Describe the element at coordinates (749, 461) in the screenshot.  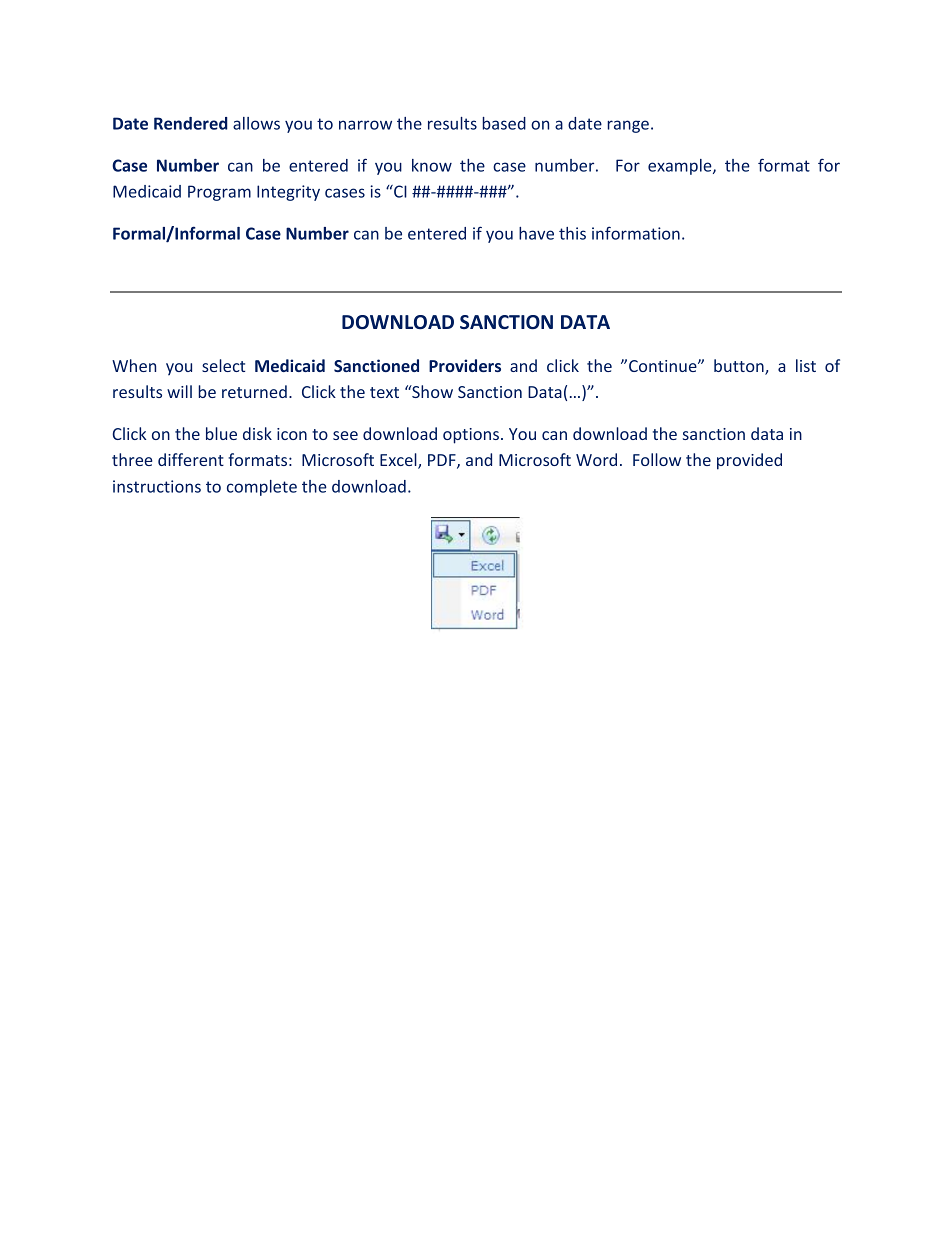
I see `provided` at that location.
